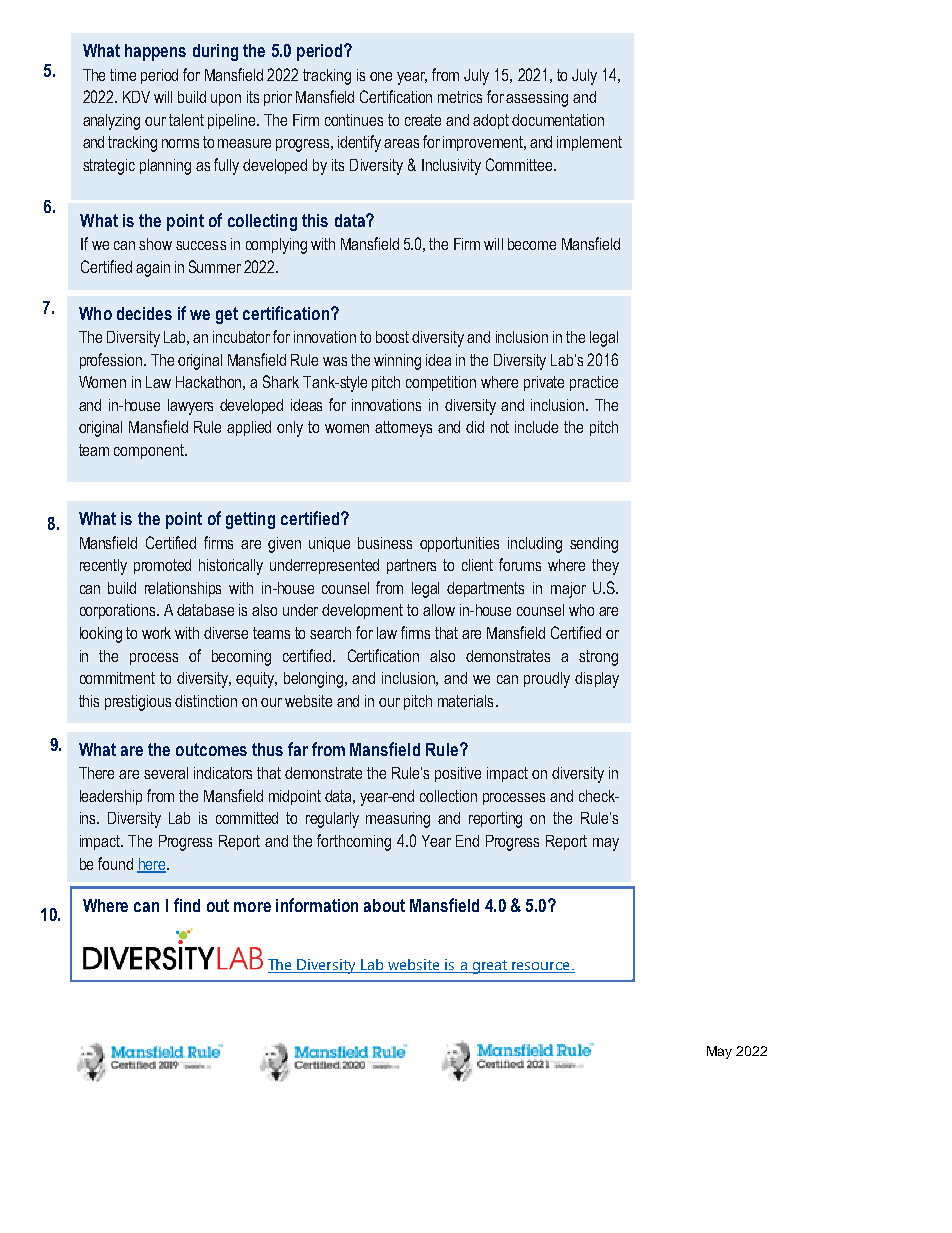  I want to click on including, so click(535, 545).
